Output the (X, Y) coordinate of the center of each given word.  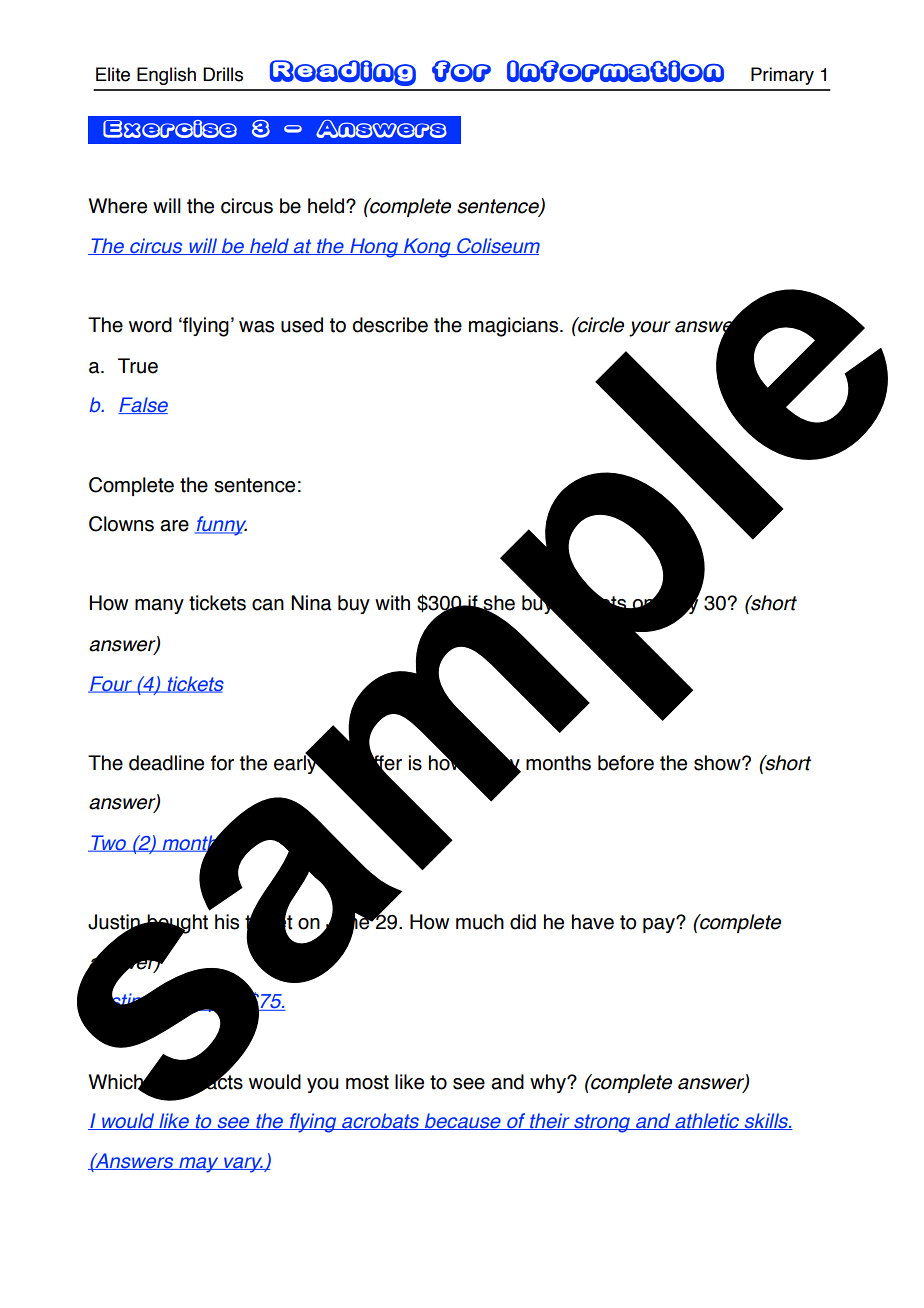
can (268, 605)
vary (243, 1165)
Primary (782, 76)
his (227, 922)
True (138, 366)
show (718, 763)
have (593, 922)
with (392, 603)
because (463, 1121)
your (650, 329)
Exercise (170, 129)
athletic (707, 1121)
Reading (343, 73)
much (480, 922)
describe (390, 325)
